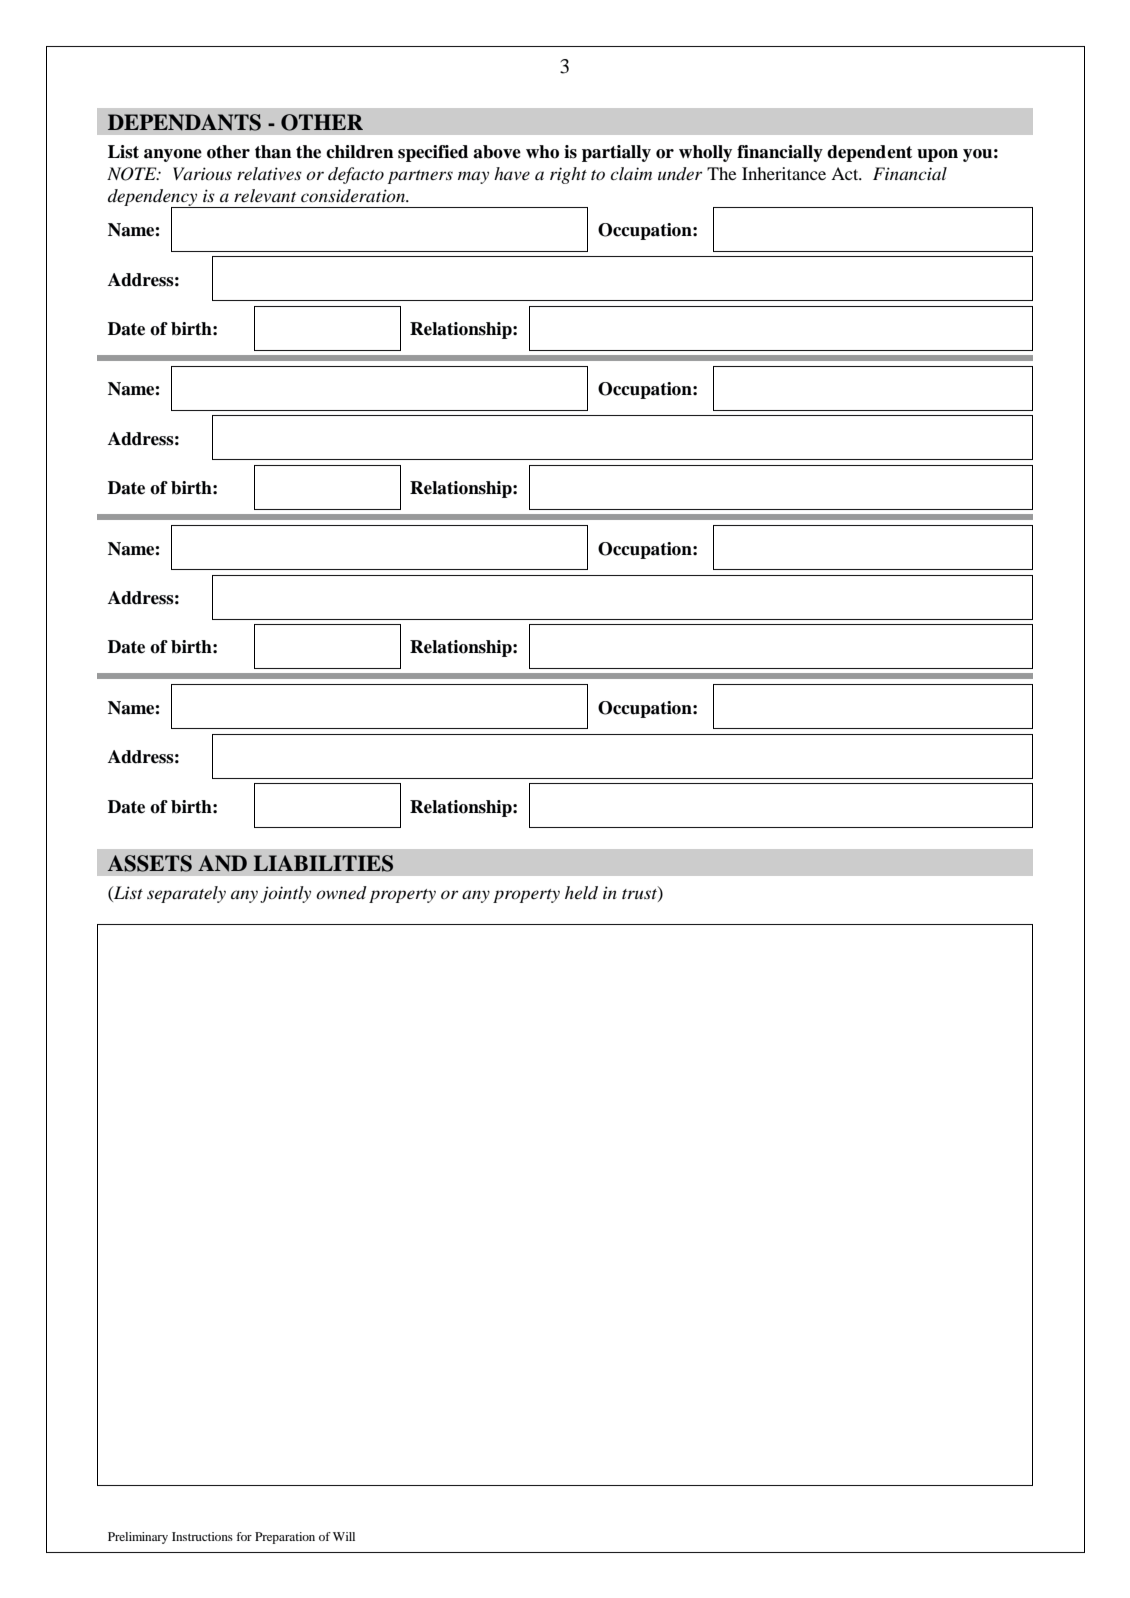 This page has width=1130, height=1598. I want to click on Various, so click(202, 174).
